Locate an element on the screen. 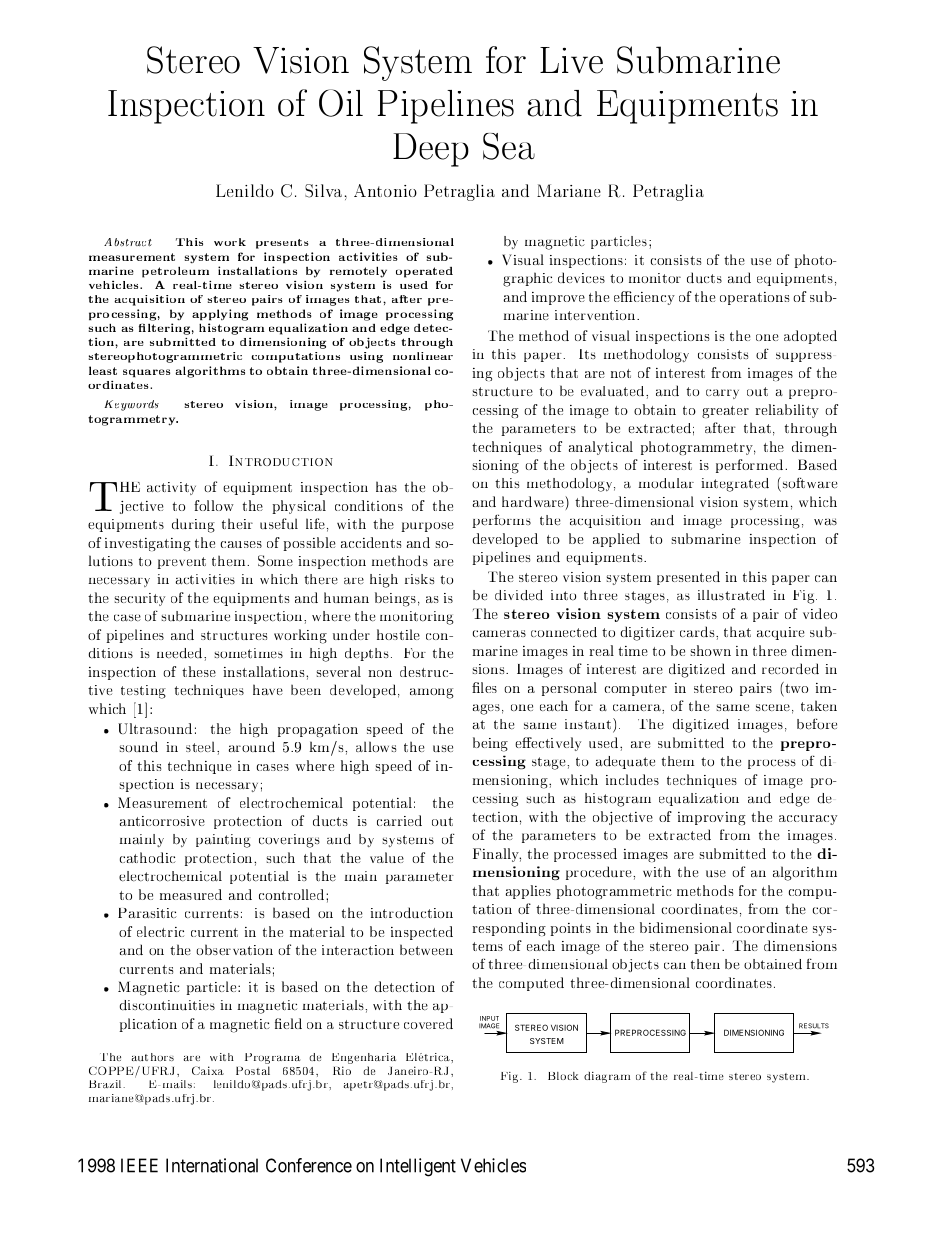  Oil is located at coordinates (341, 103).
